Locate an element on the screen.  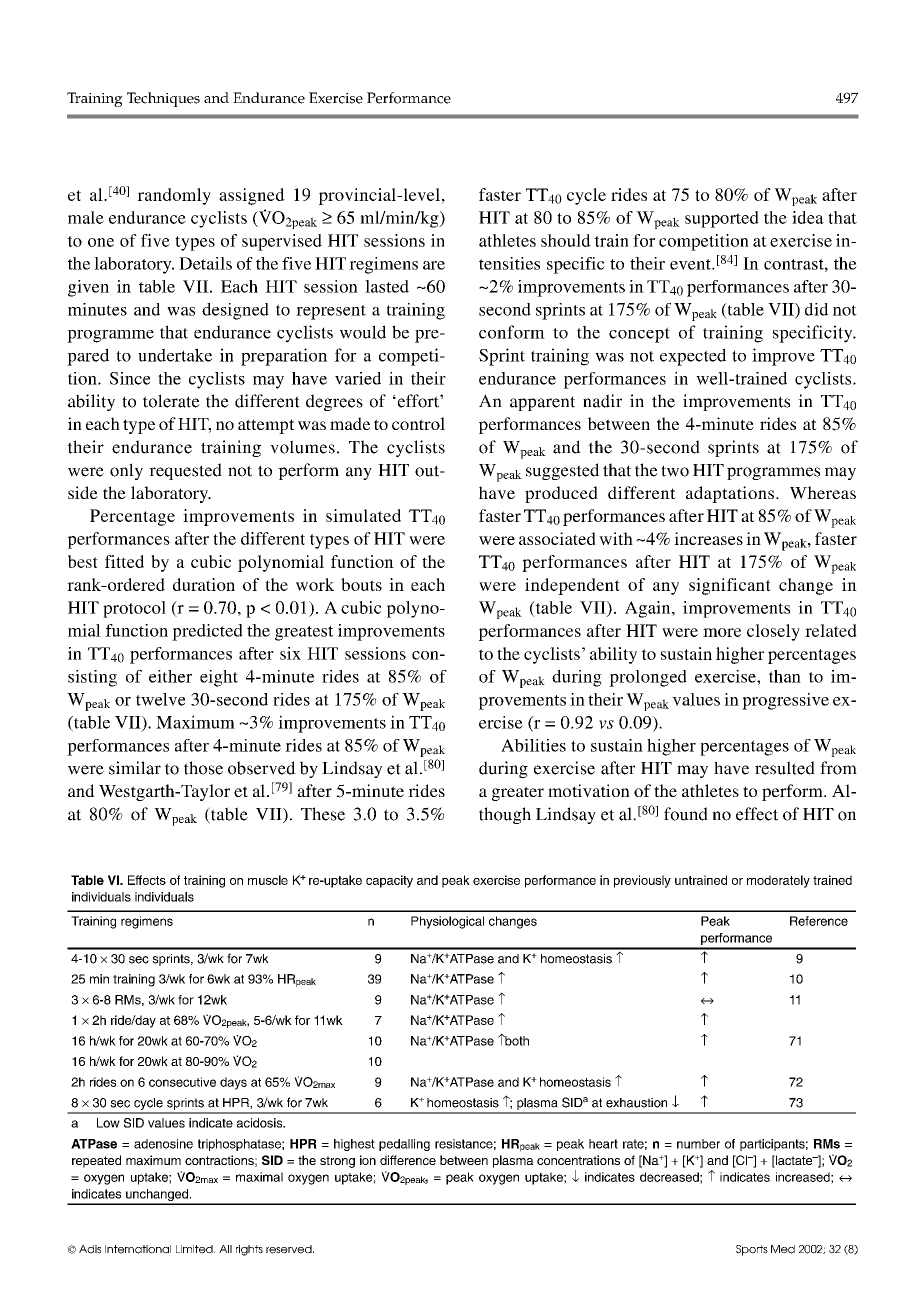
Reference is located at coordinates (819, 921).
